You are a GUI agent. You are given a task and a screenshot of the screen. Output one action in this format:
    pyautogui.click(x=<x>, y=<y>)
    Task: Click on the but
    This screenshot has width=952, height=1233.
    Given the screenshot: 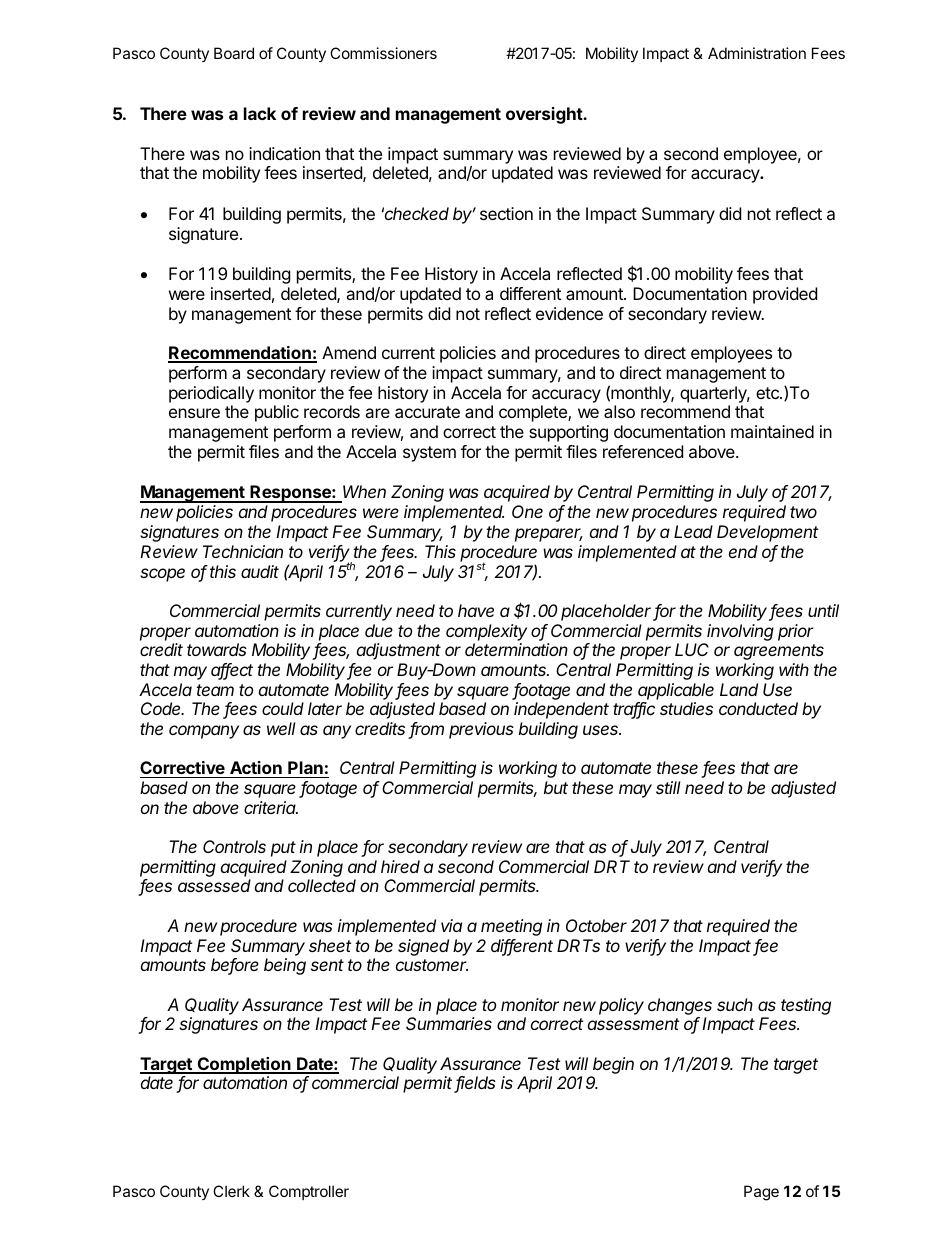 What is the action you would take?
    pyautogui.click(x=556, y=787)
